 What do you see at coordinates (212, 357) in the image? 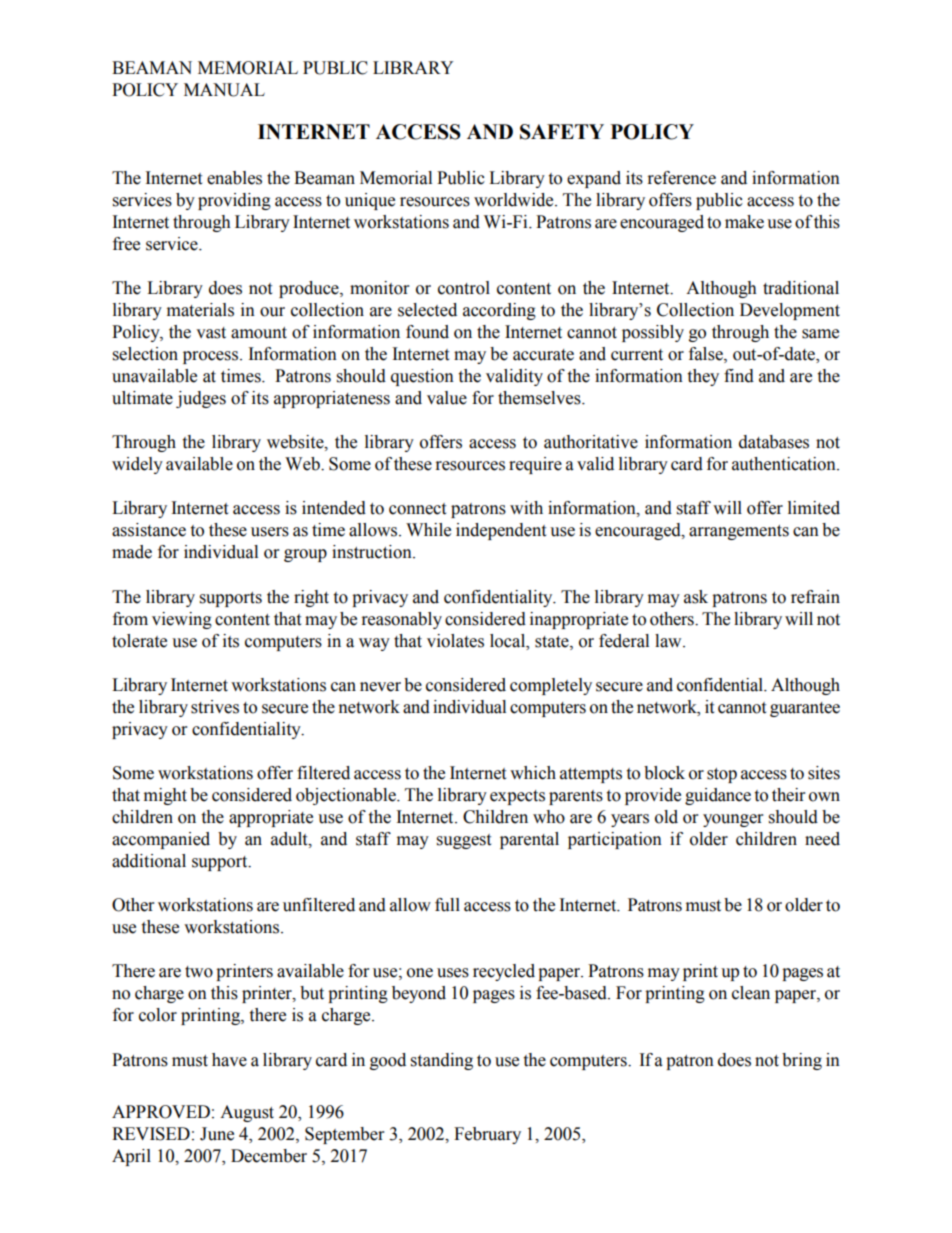
I see `process` at bounding box center [212, 357].
